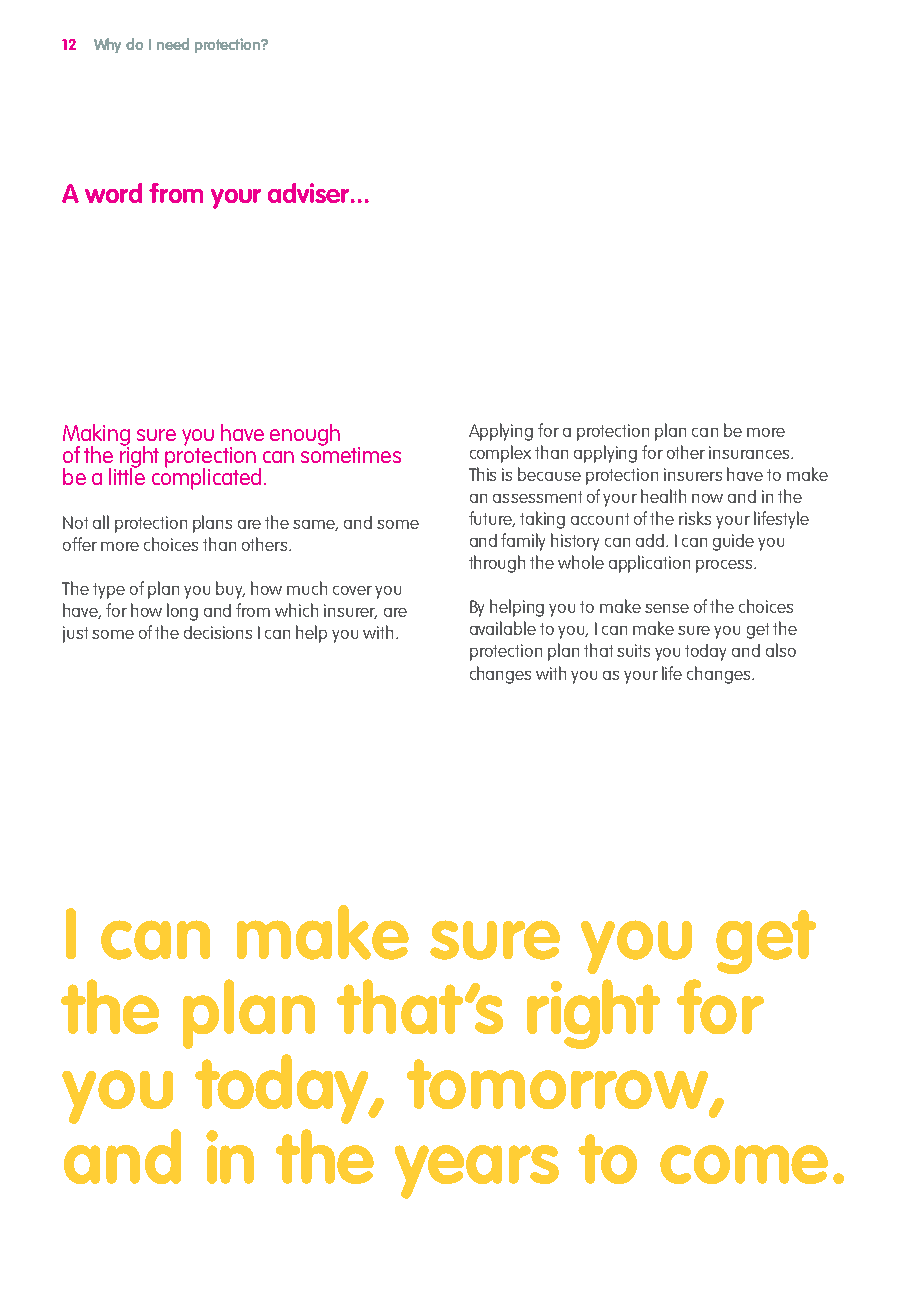 This screenshot has width=924, height=1311. Describe the element at coordinates (96, 436) in the screenshot. I see `Making` at that location.
